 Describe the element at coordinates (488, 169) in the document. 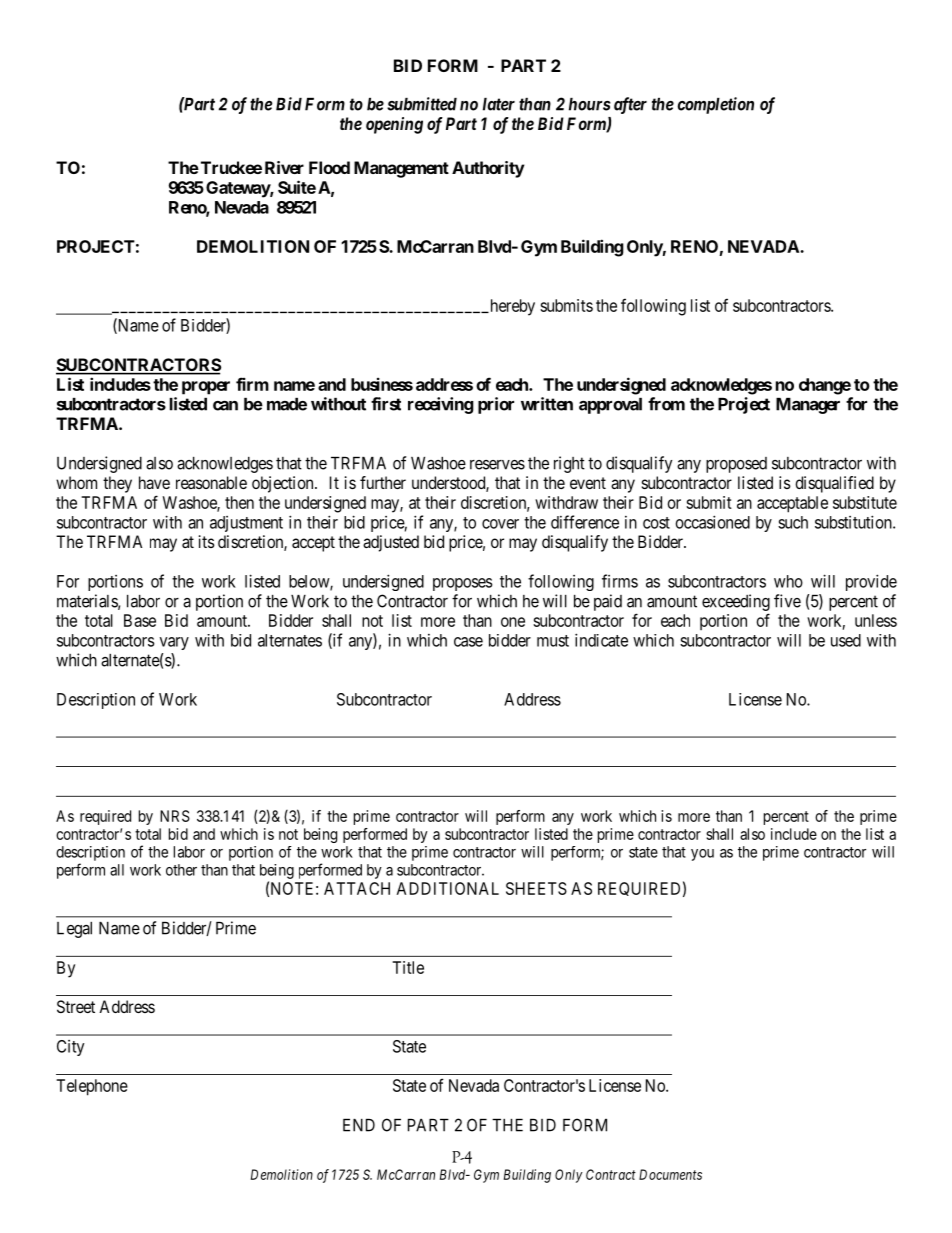

I see `Authority` at that location.
